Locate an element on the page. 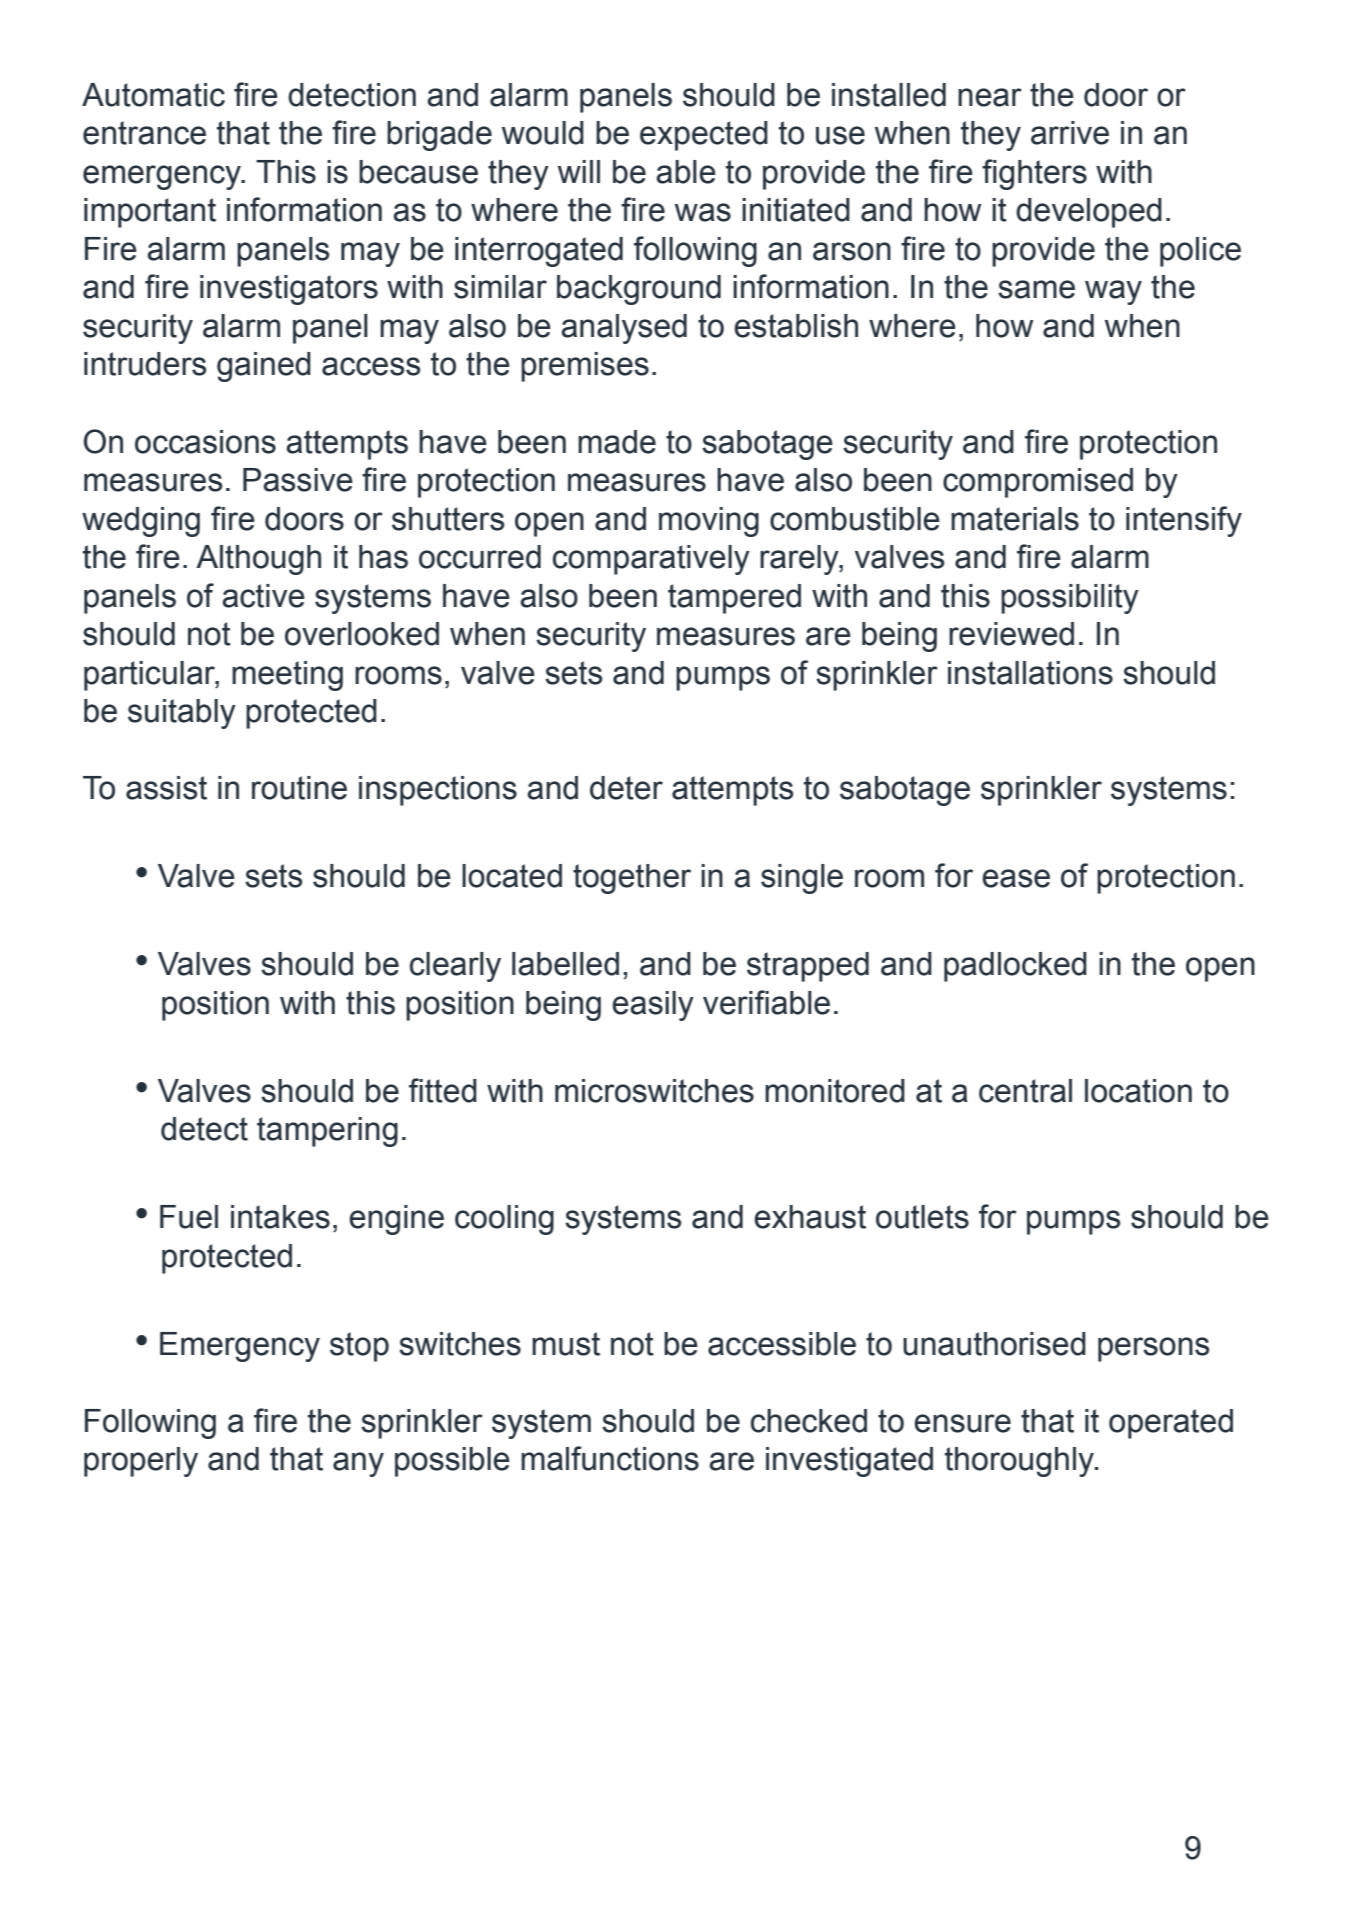  comparatively is located at coordinates (651, 560).
